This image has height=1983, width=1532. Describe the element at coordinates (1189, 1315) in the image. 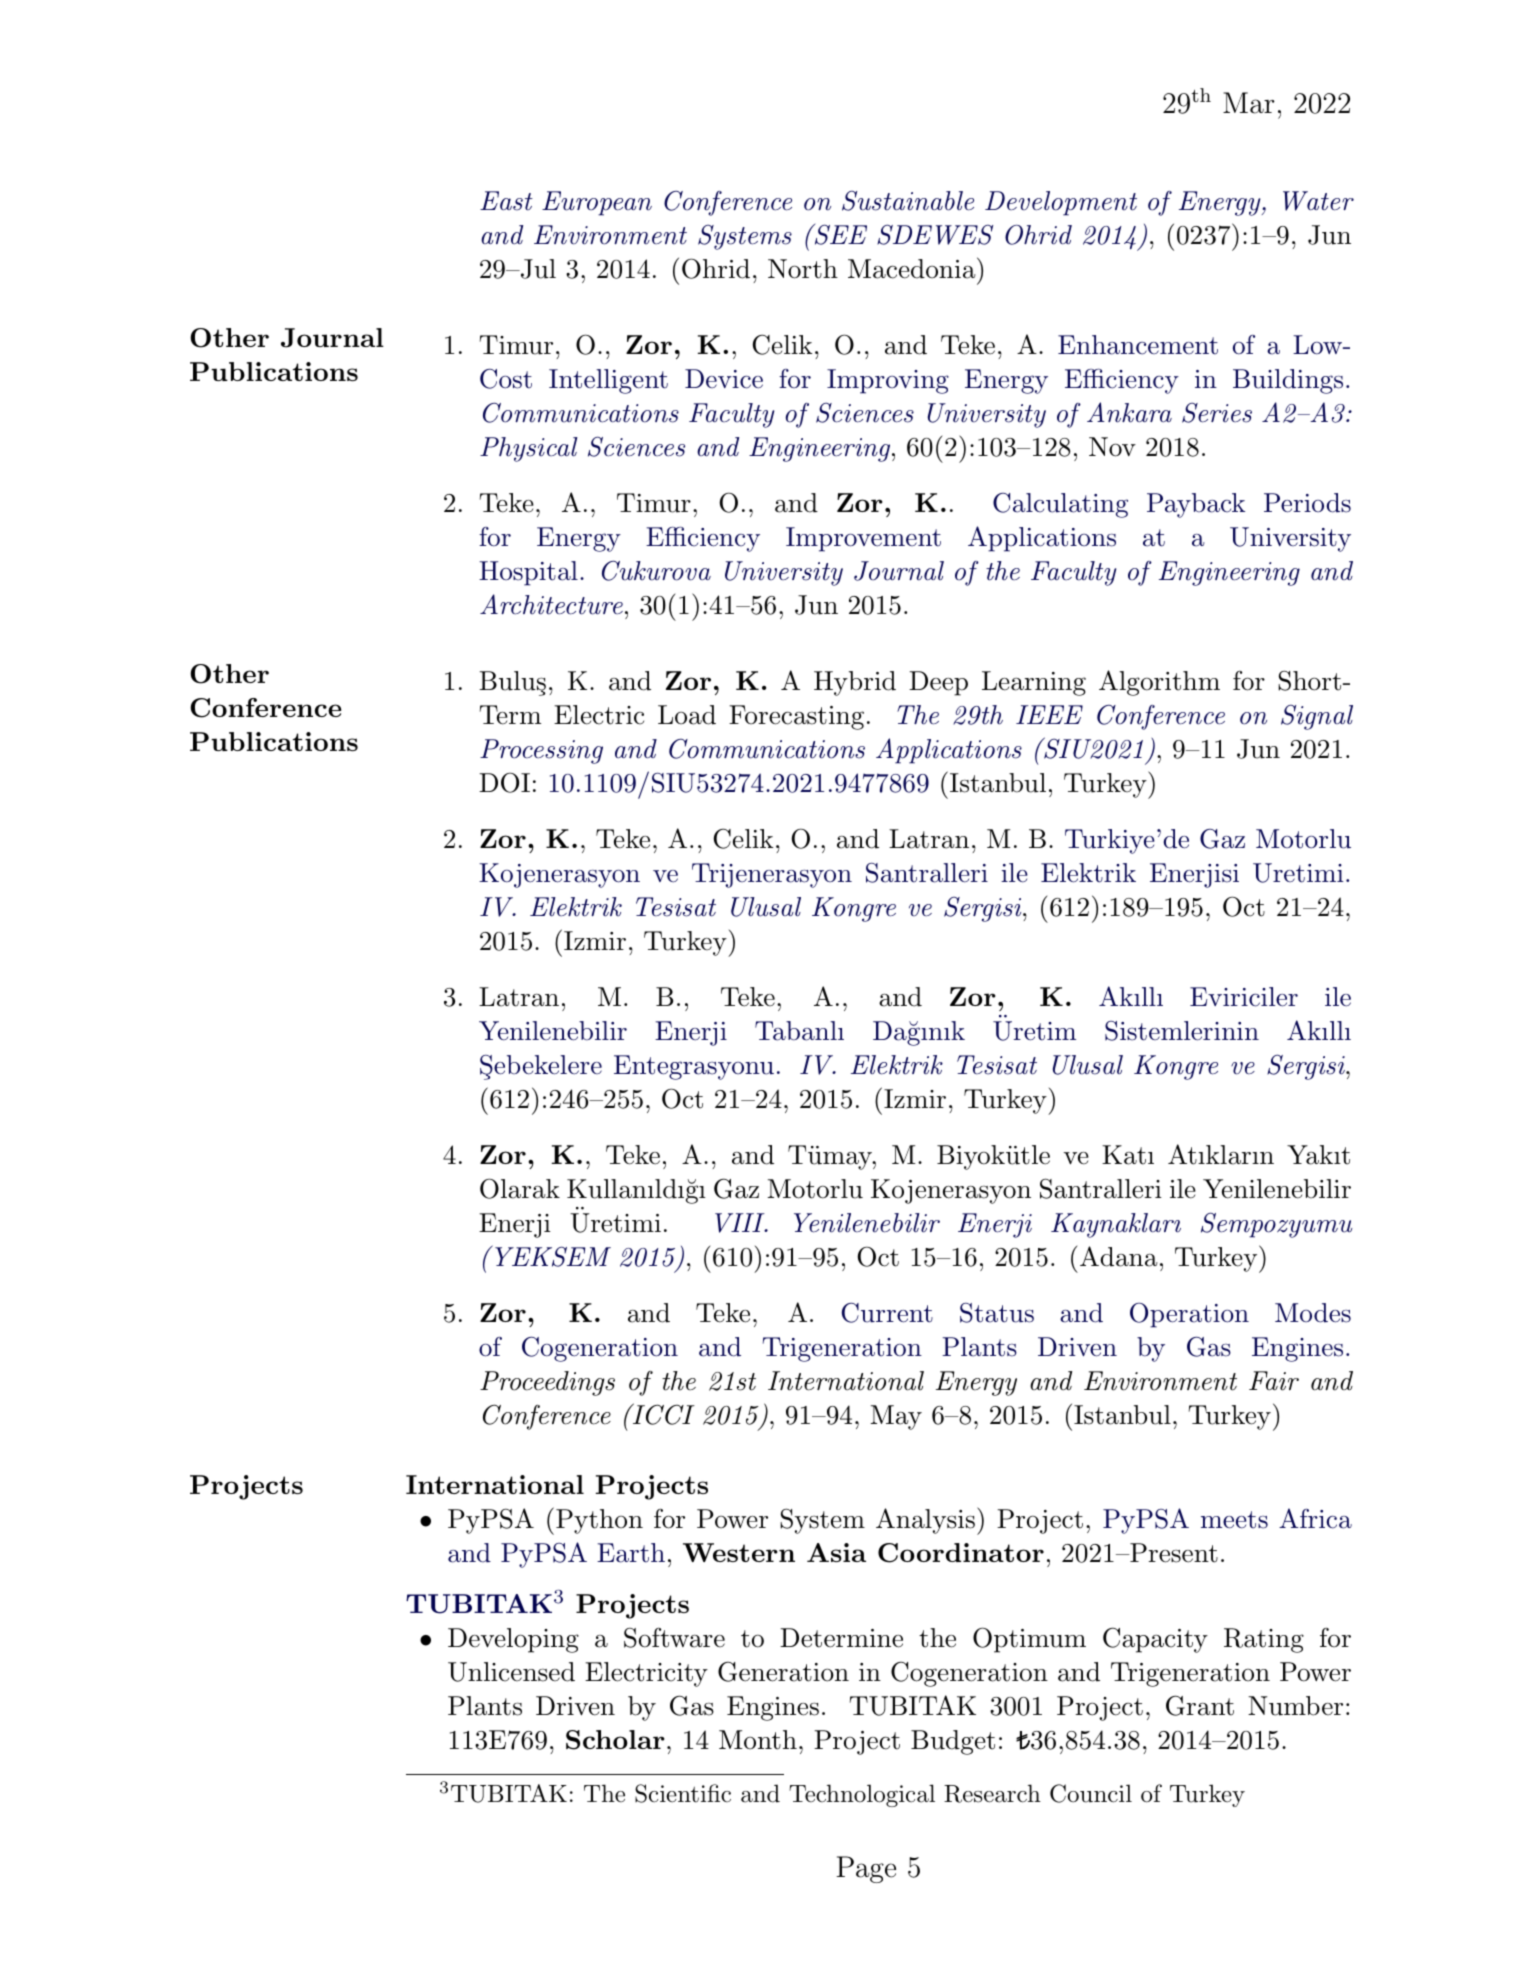

I see `Operation` at that location.
